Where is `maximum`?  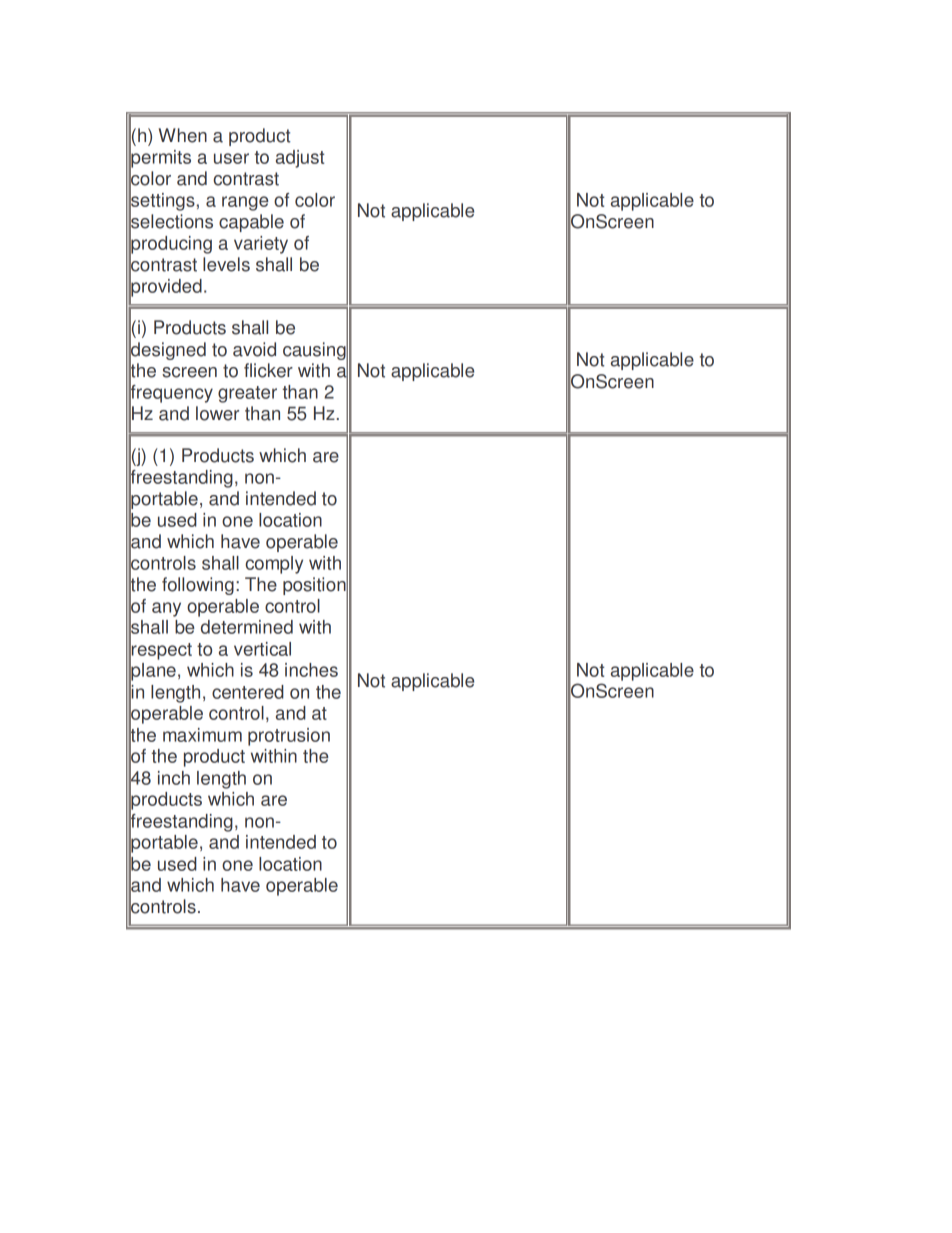
maximum is located at coordinates (202, 735).
